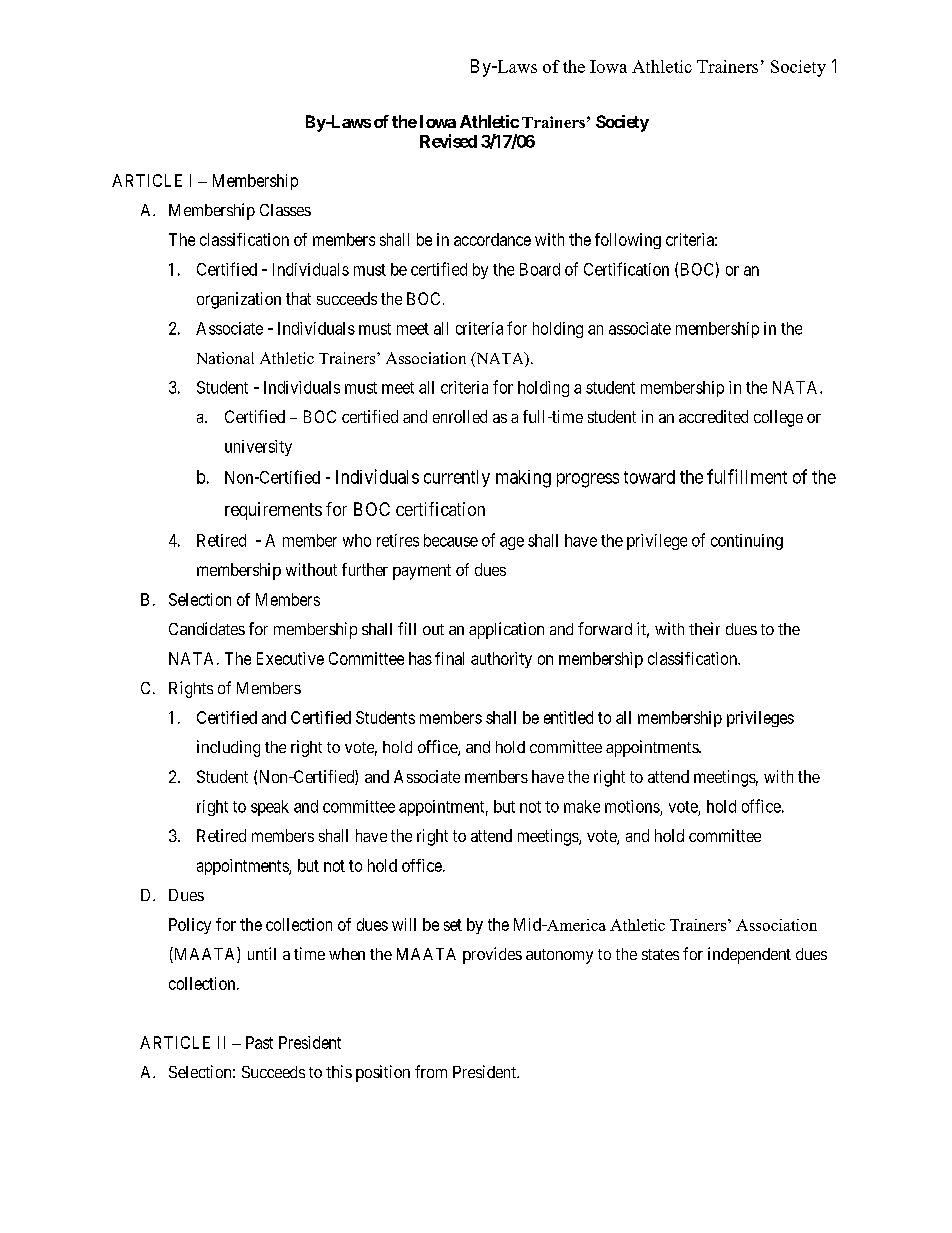  I want to click on accredited, so click(713, 416).
